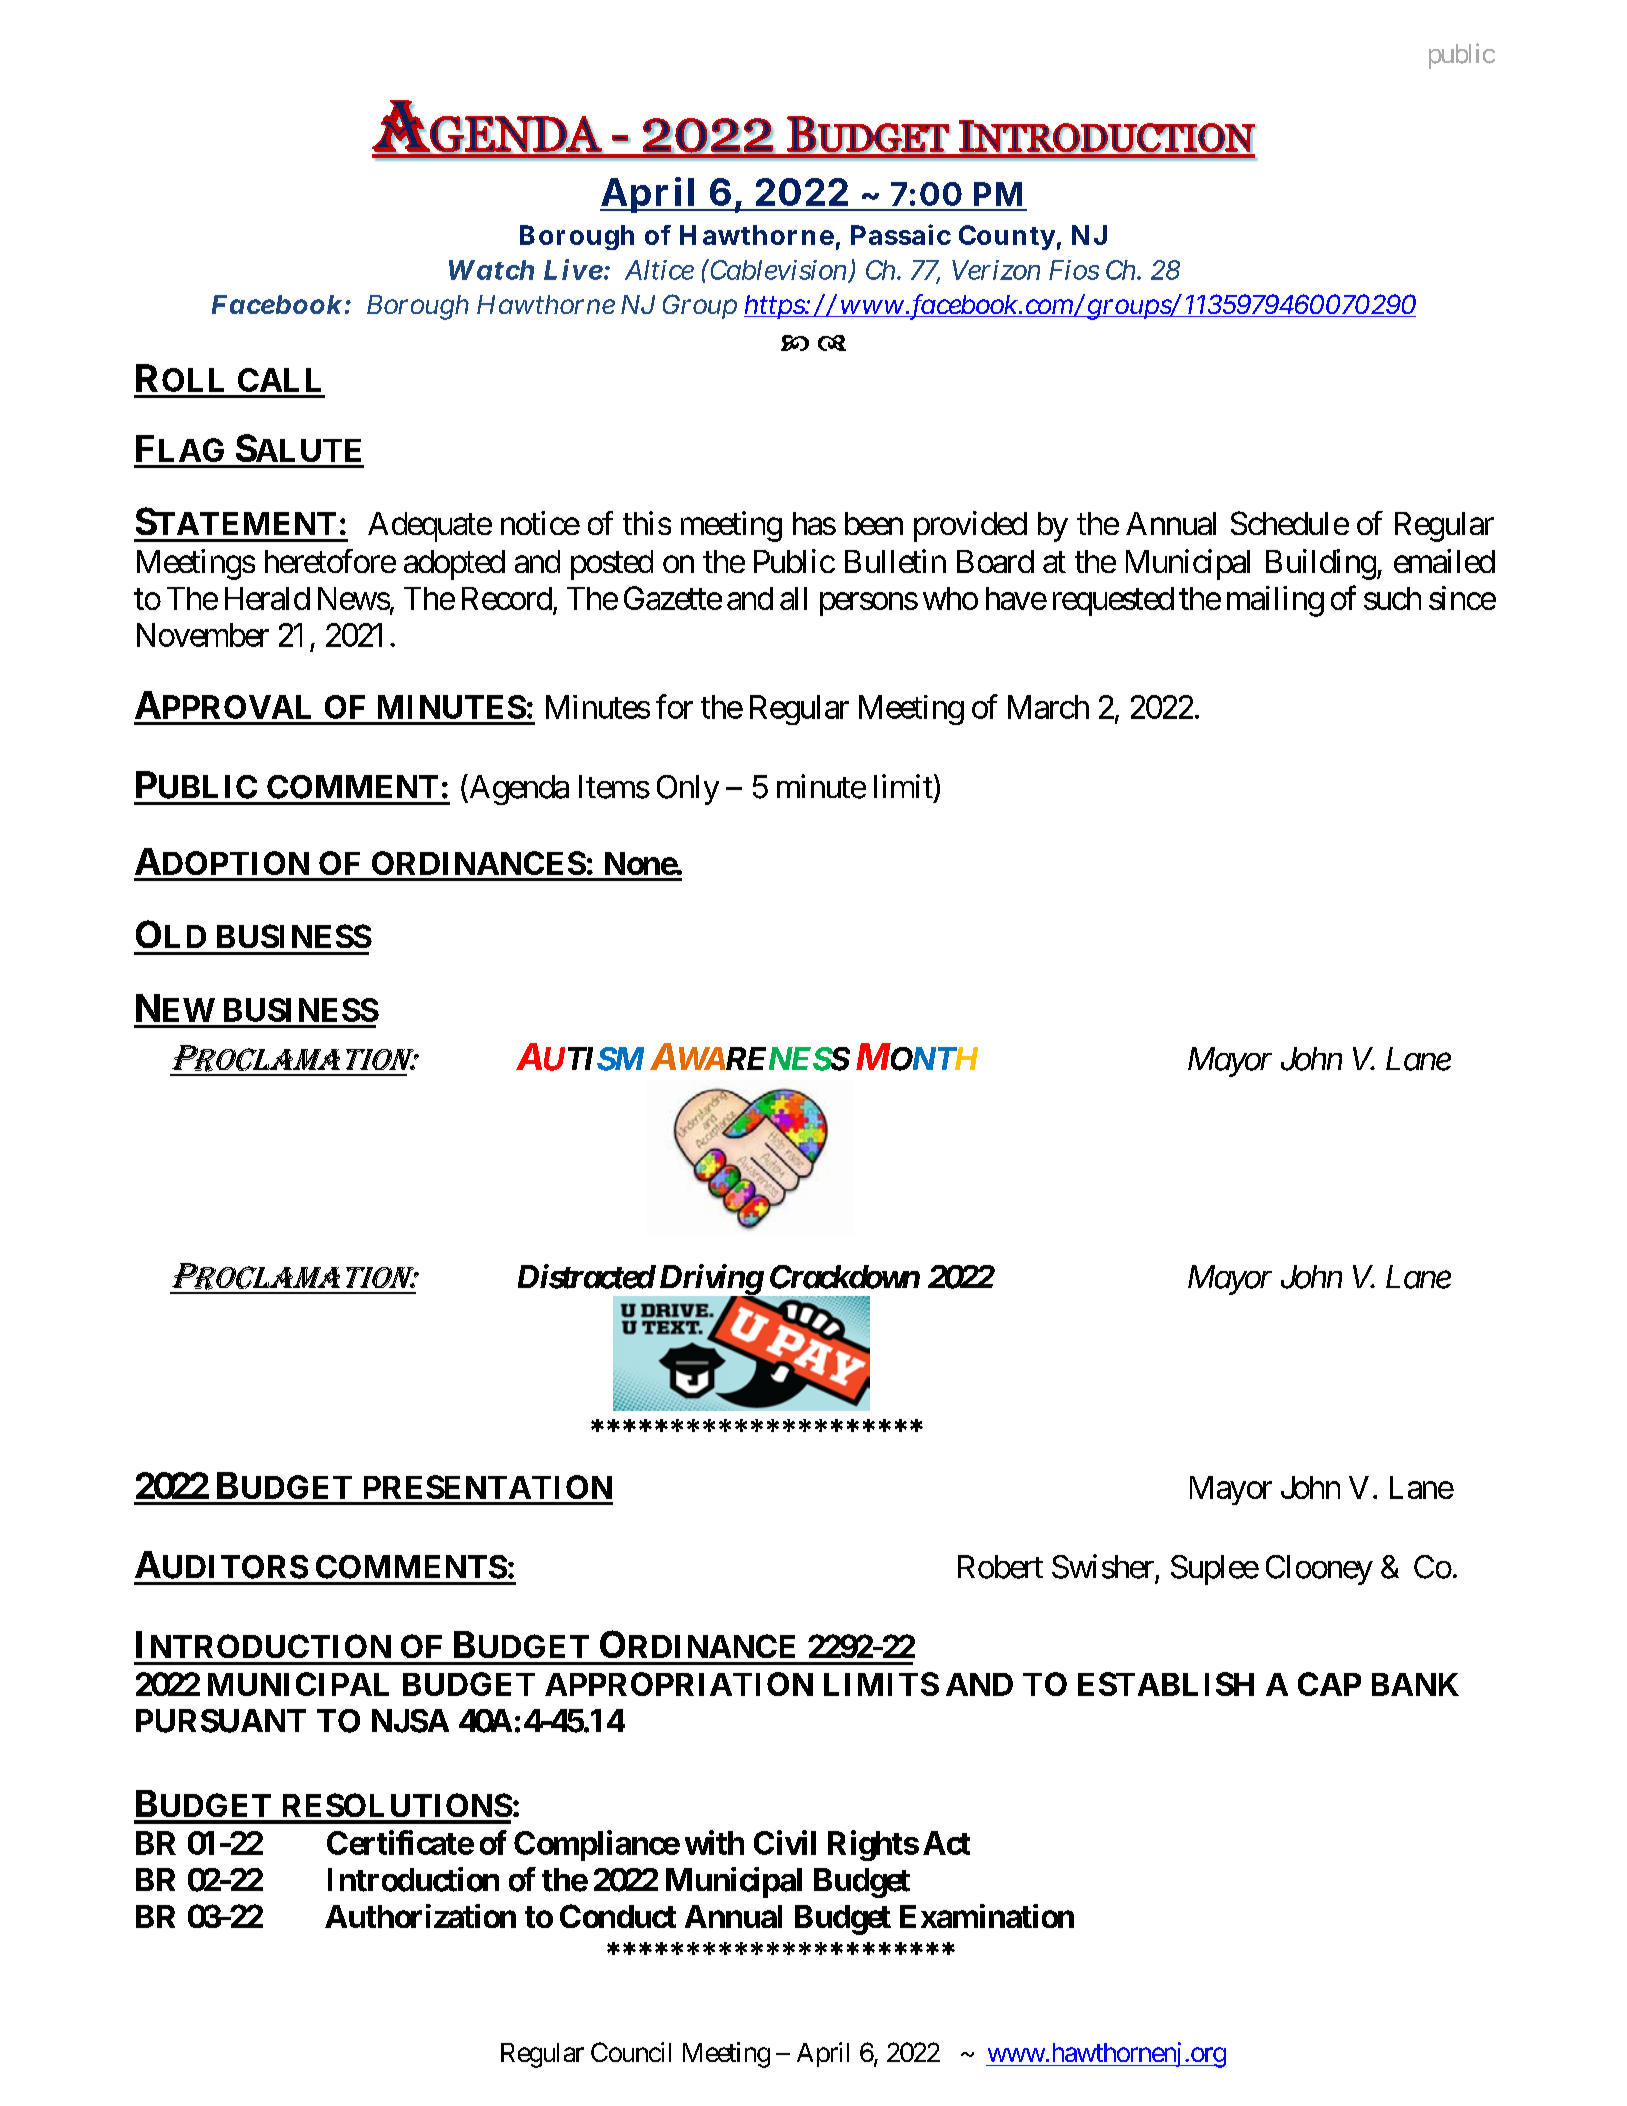 This screenshot has height=2106, width=1627. Describe the element at coordinates (1000, 1567) in the screenshot. I see `Robert` at that location.
